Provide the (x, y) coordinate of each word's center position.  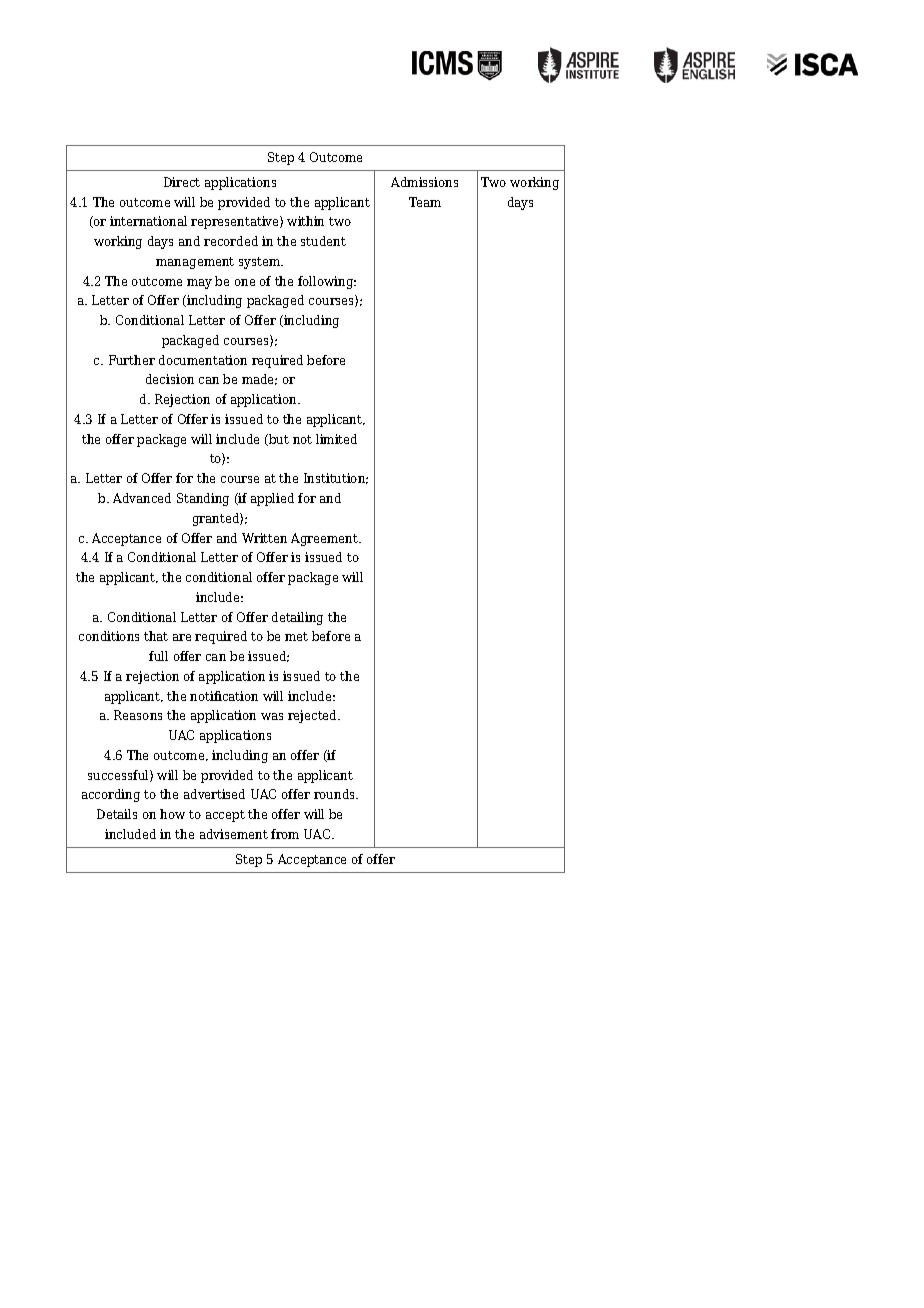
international (148, 221)
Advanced (142, 498)
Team (425, 202)
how (172, 814)
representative (236, 222)
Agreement (326, 539)
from (285, 834)
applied (272, 499)
